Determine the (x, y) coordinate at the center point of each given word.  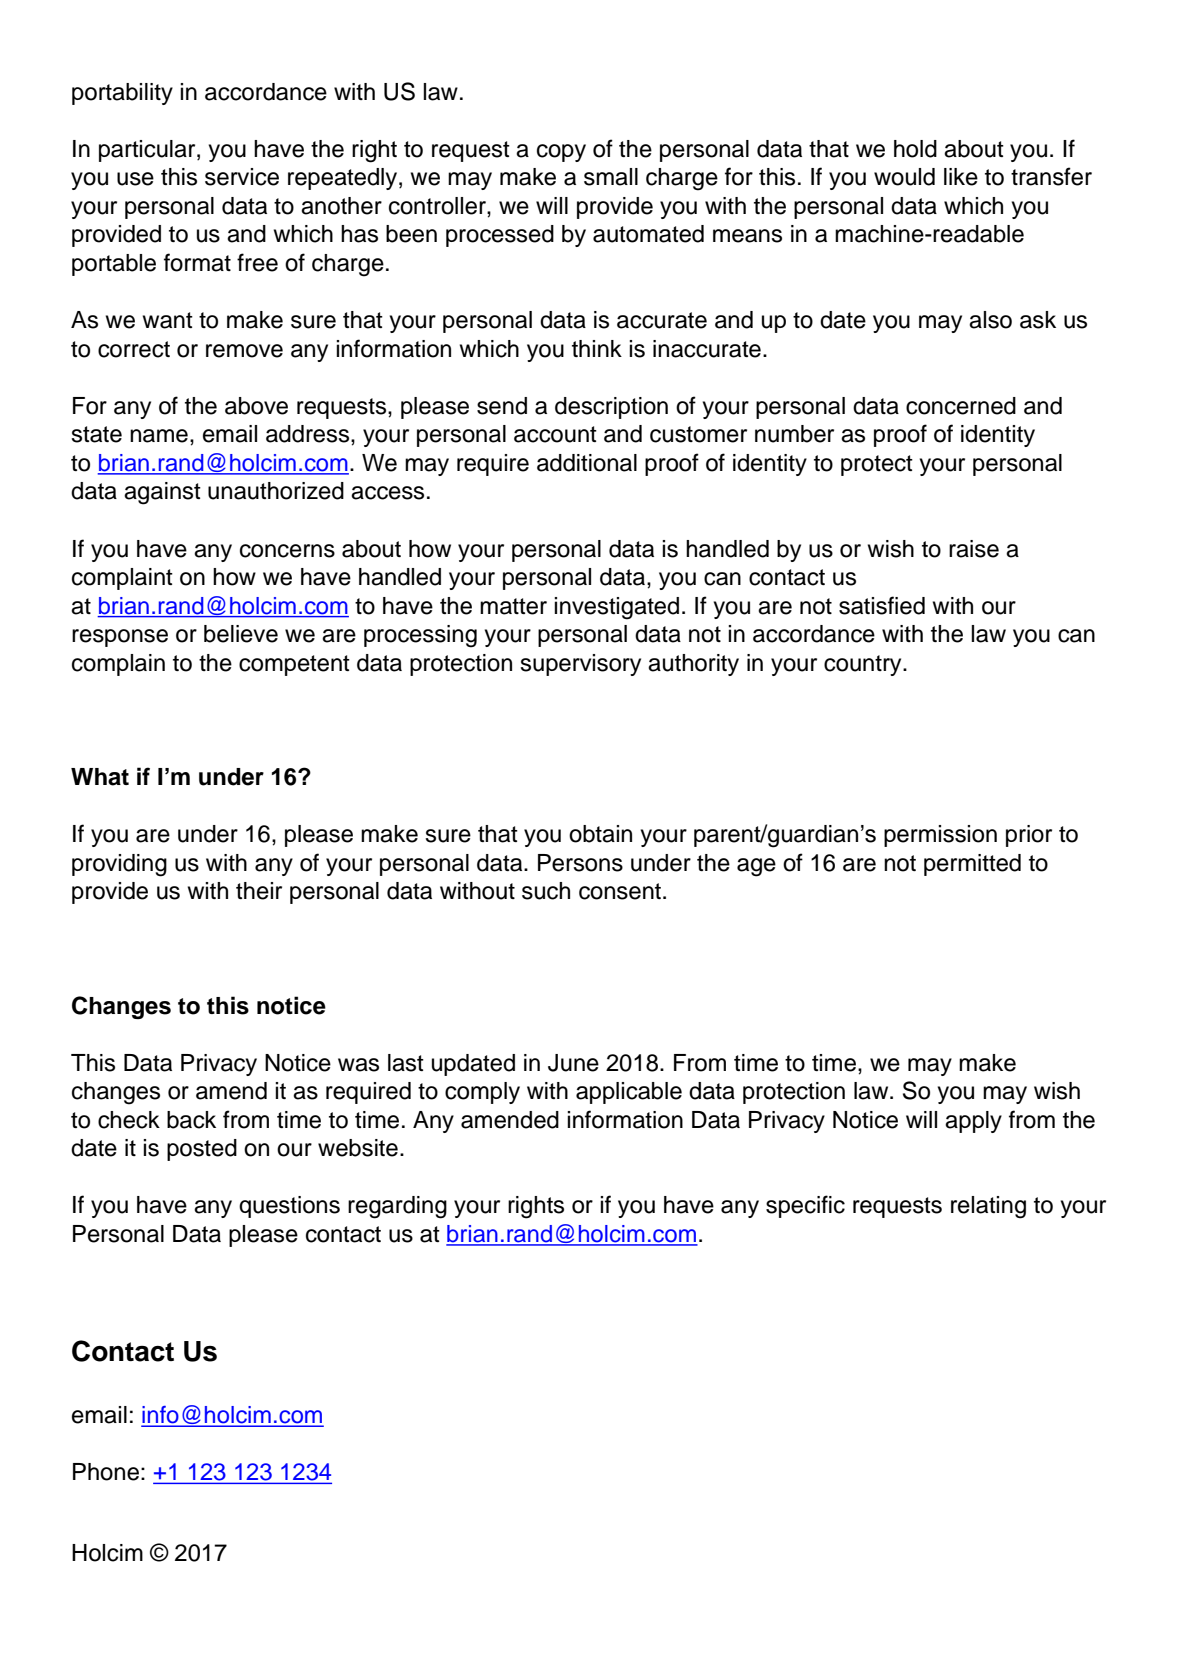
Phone (106, 1472)
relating (988, 1207)
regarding (397, 1207)
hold (915, 149)
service (242, 177)
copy (561, 153)
